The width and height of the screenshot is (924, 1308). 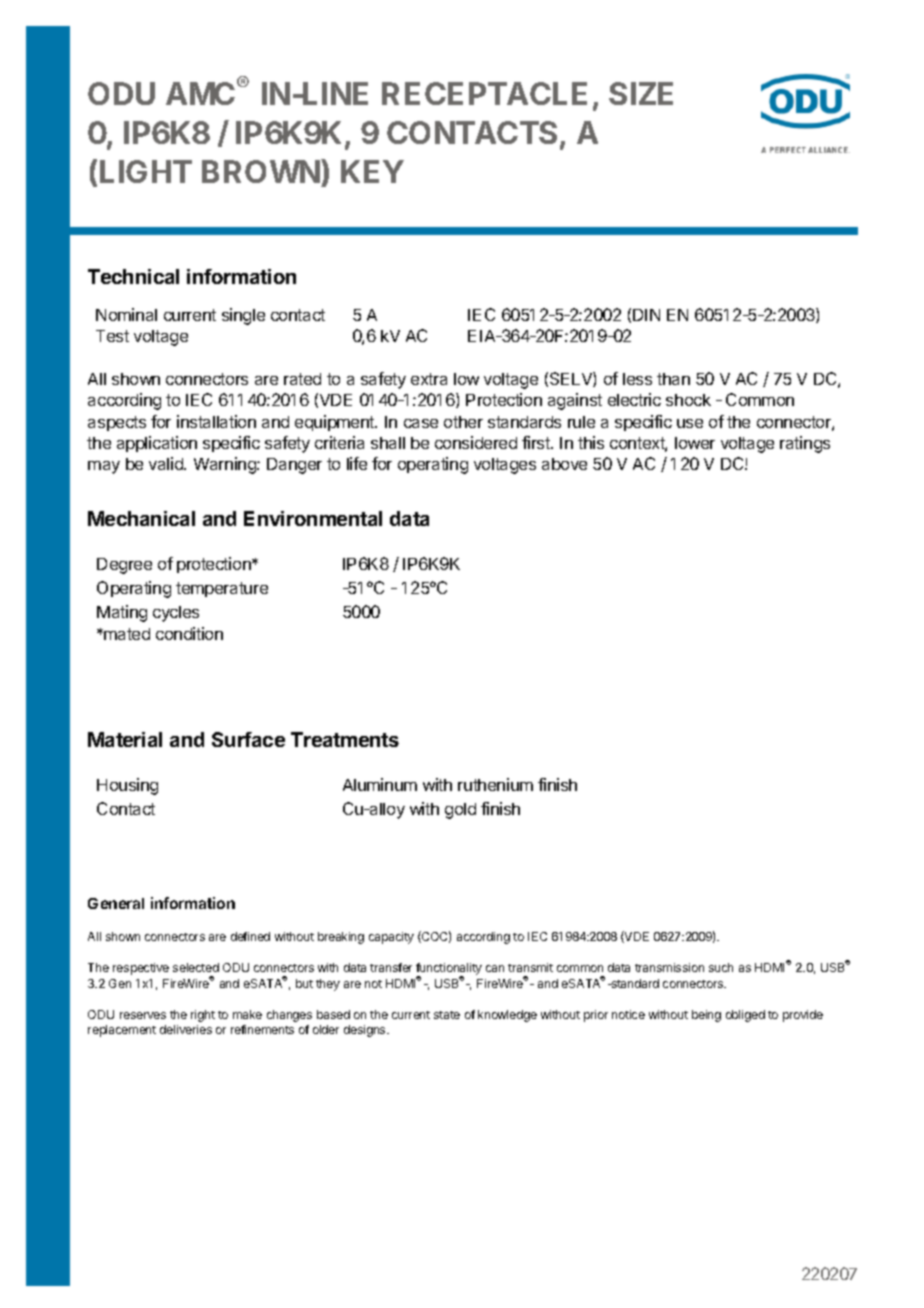 What do you see at coordinates (695, 443) in the screenshot?
I see `lower` at bounding box center [695, 443].
